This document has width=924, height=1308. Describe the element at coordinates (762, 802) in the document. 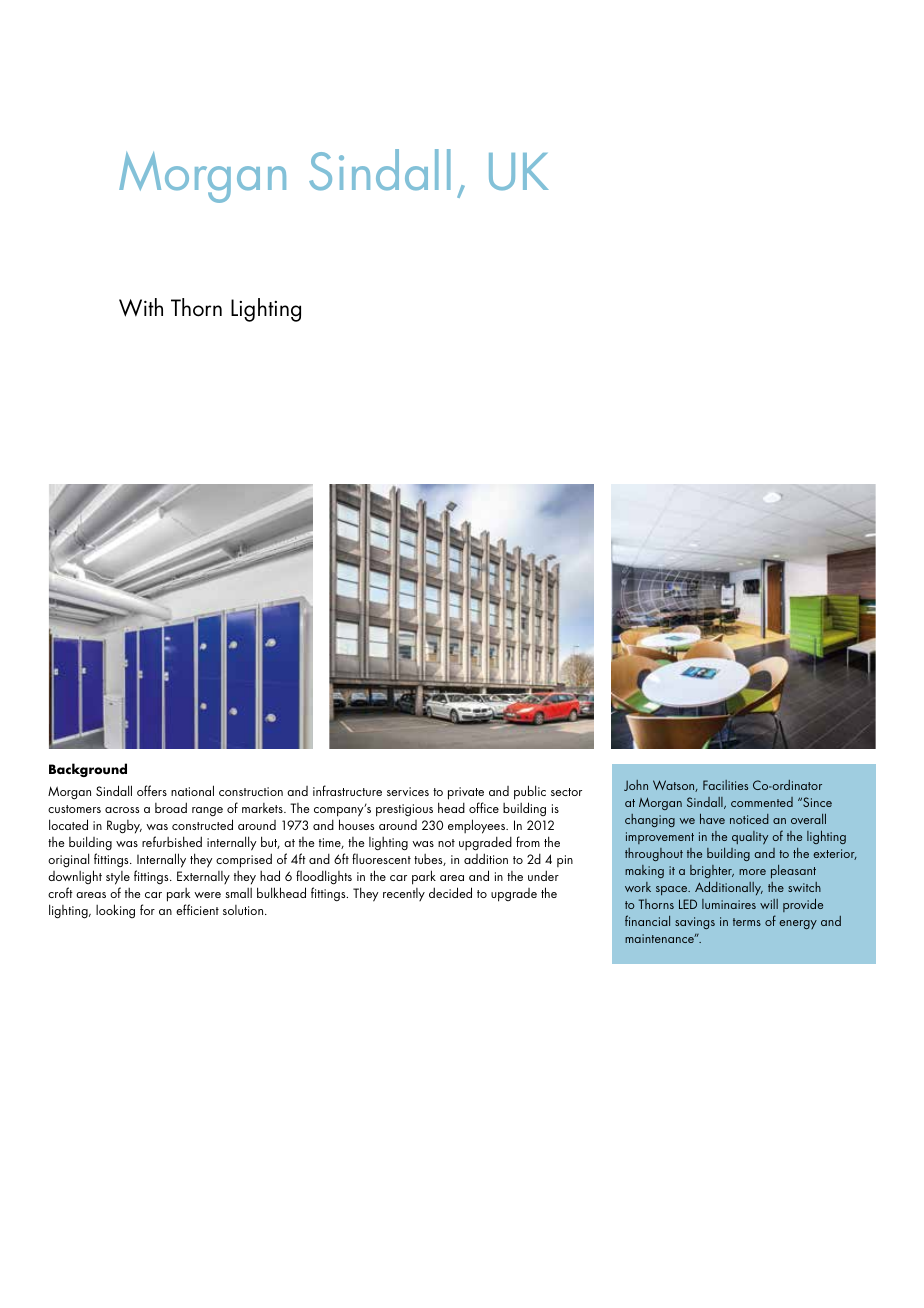

I see `commented` at that location.
